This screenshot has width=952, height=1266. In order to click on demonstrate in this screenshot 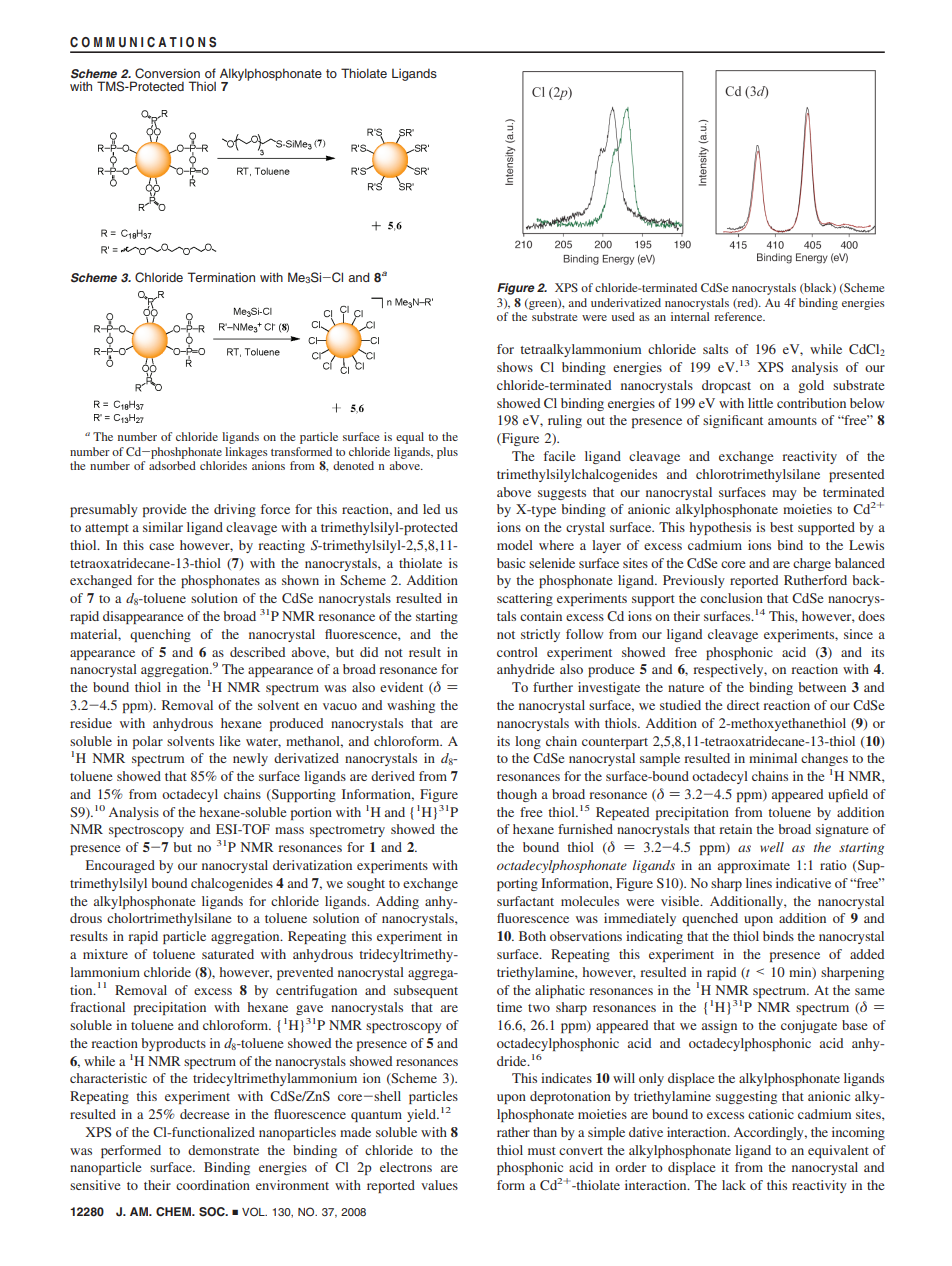, I will do `click(223, 1150)`.
